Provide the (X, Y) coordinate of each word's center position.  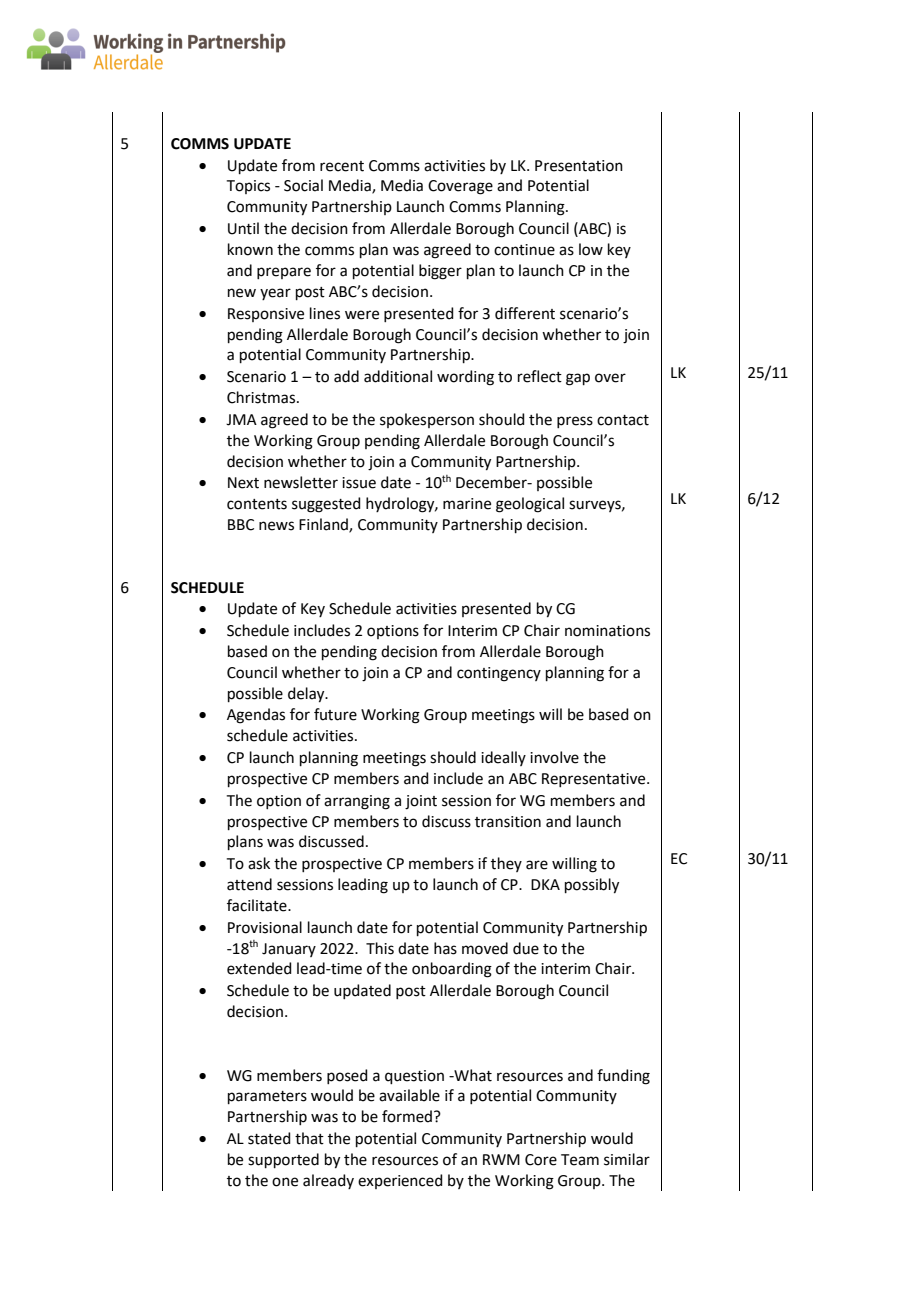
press (575, 422)
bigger (440, 272)
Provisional (265, 927)
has (445, 948)
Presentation (579, 166)
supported (283, 1160)
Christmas (262, 397)
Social (303, 185)
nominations (607, 631)
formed (407, 1116)
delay (307, 695)
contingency (499, 674)
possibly (592, 886)
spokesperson (427, 420)
